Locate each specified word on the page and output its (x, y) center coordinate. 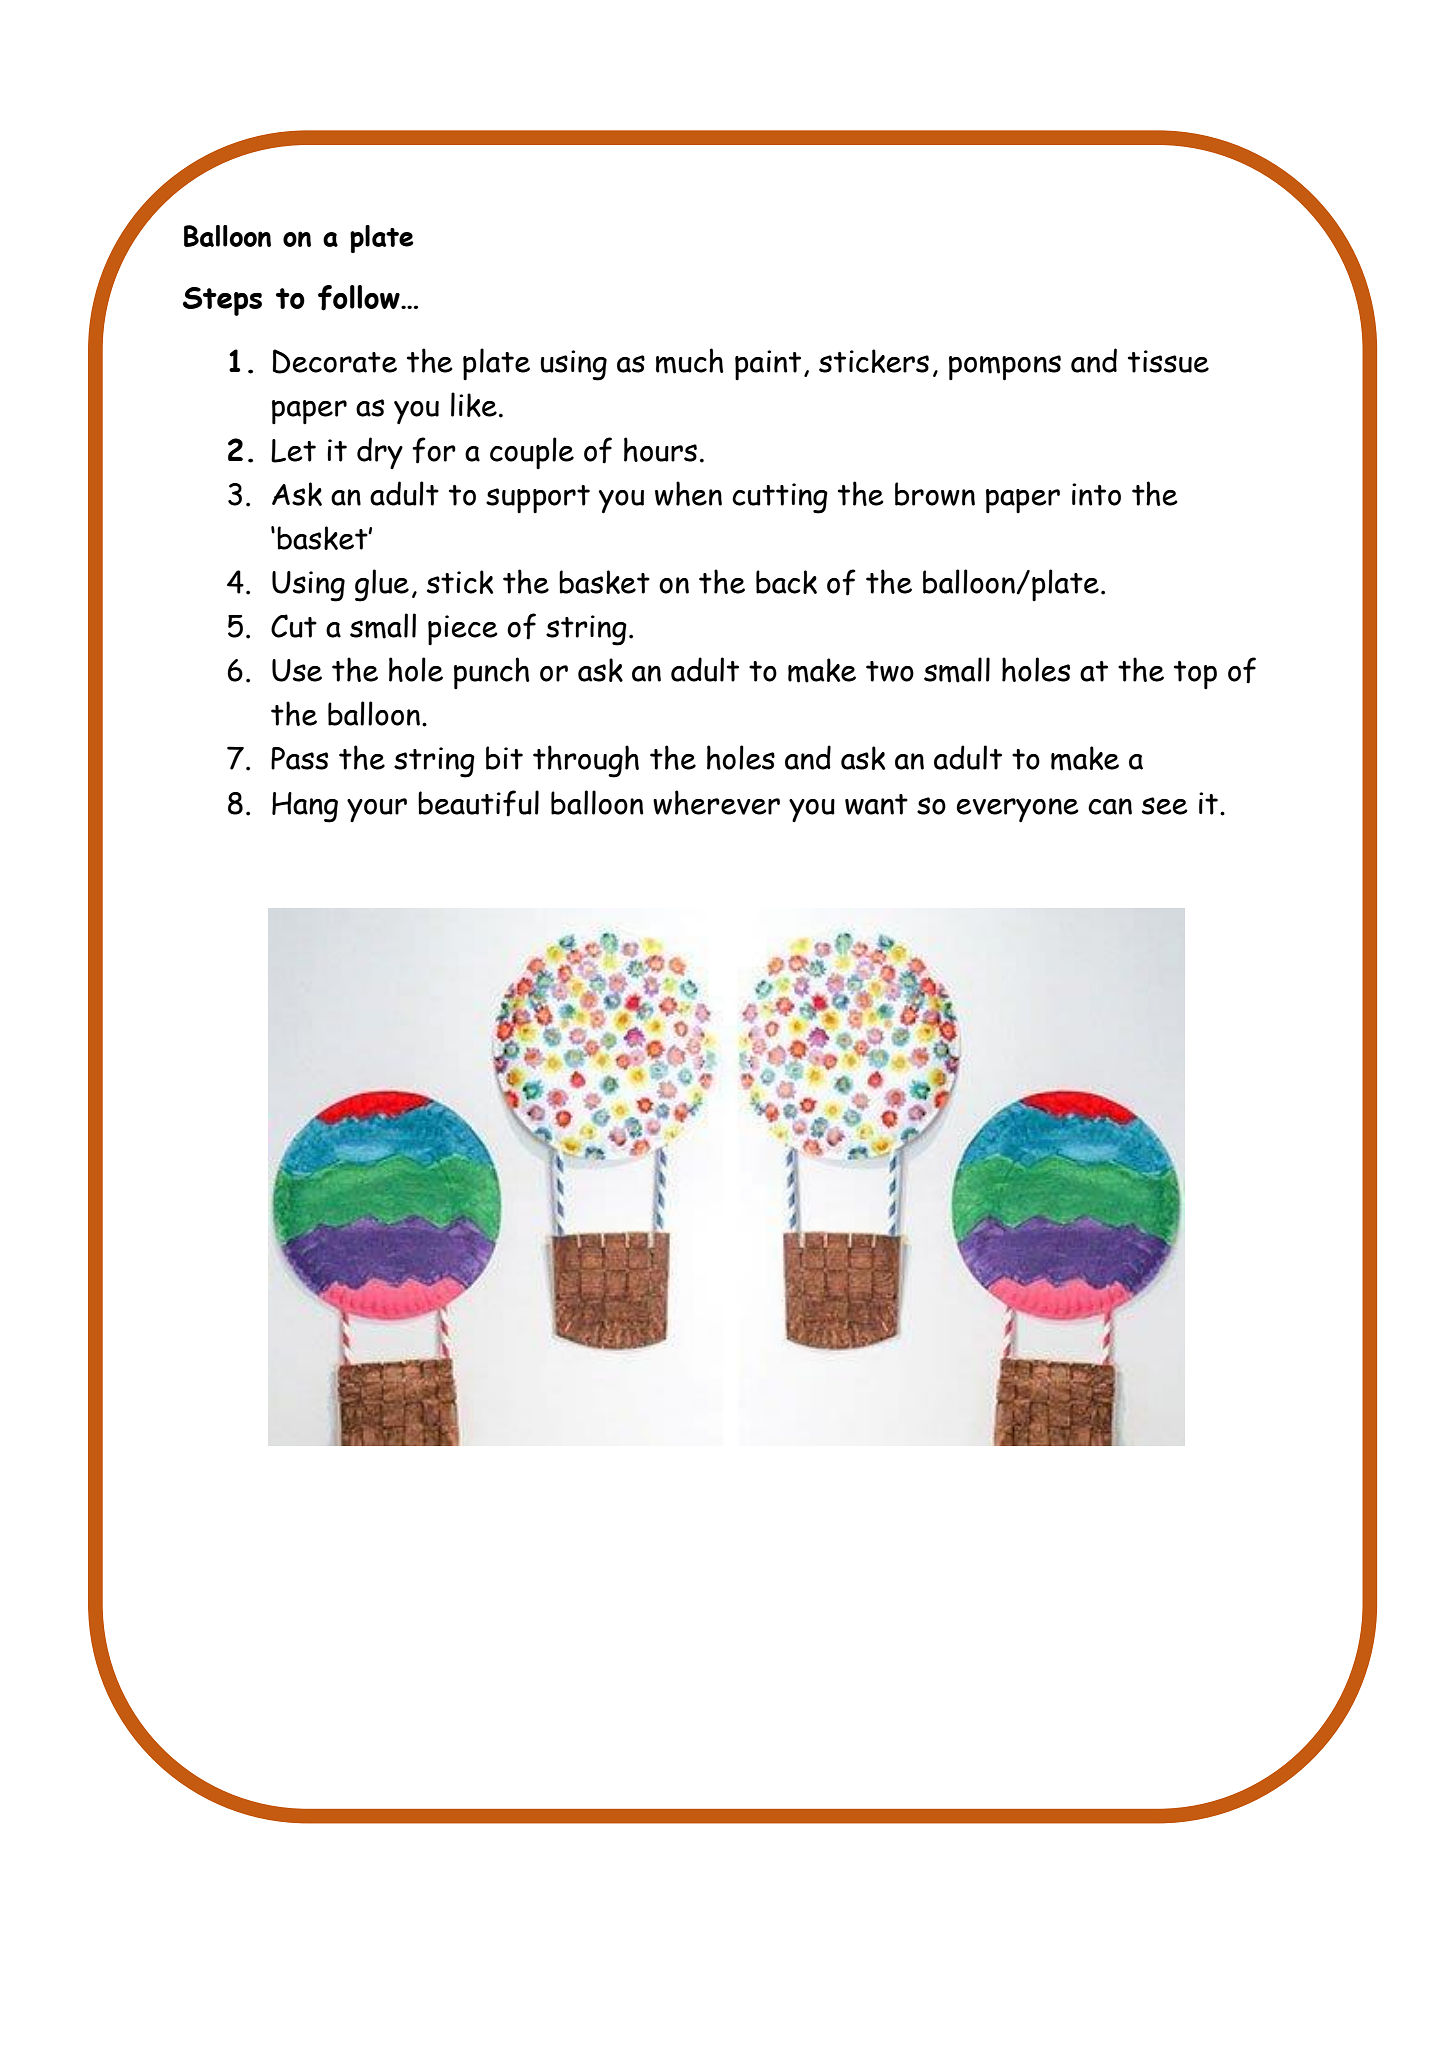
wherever (716, 802)
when (688, 493)
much (690, 361)
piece (463, 630)
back (786, 582)
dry (380, 453)
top (1195, 675)
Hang (305, 807)
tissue (1168, 361)
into (1096, 494)
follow (360, 298)
